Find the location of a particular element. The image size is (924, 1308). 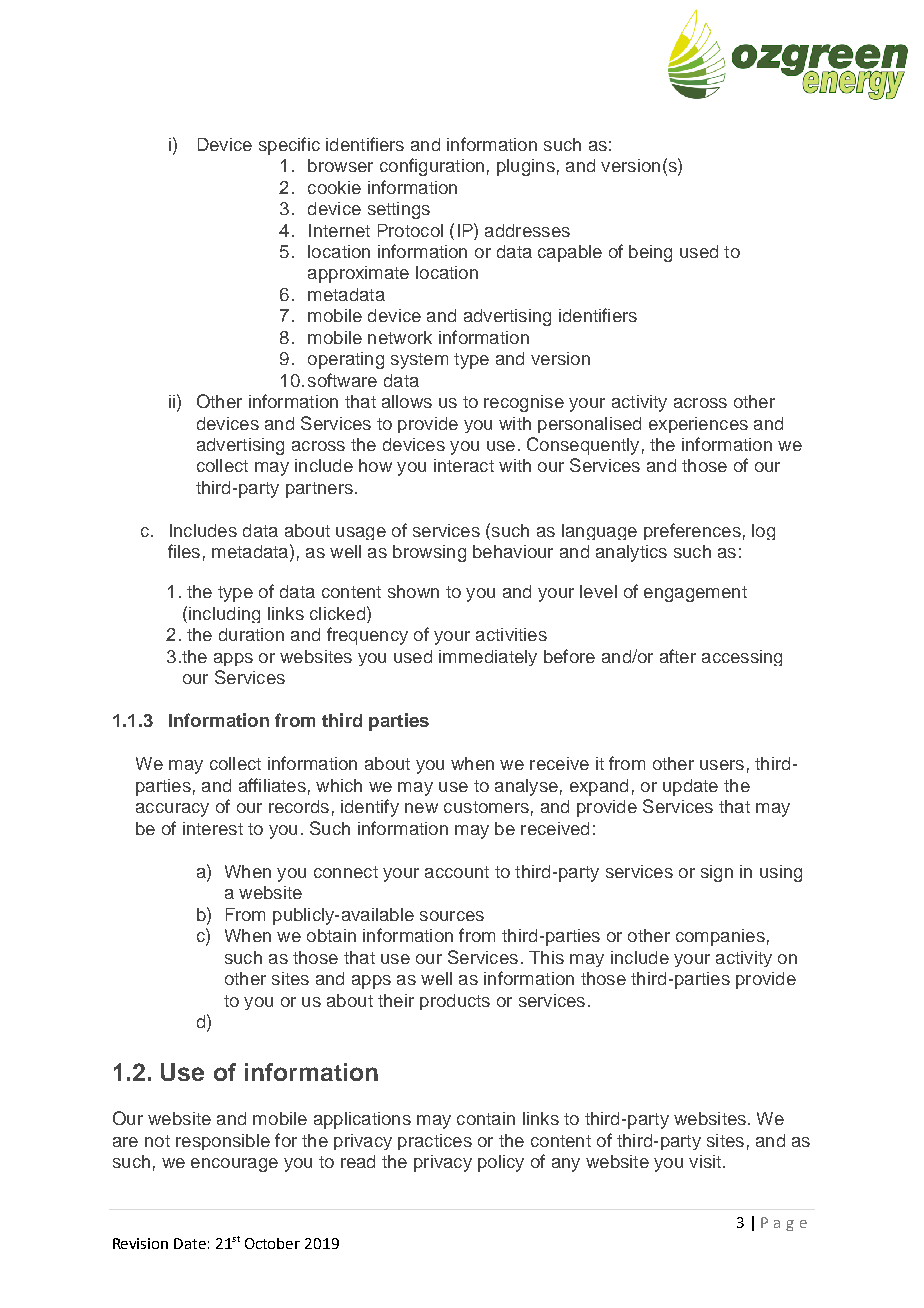

sources is located at coordinates (452, 916).
